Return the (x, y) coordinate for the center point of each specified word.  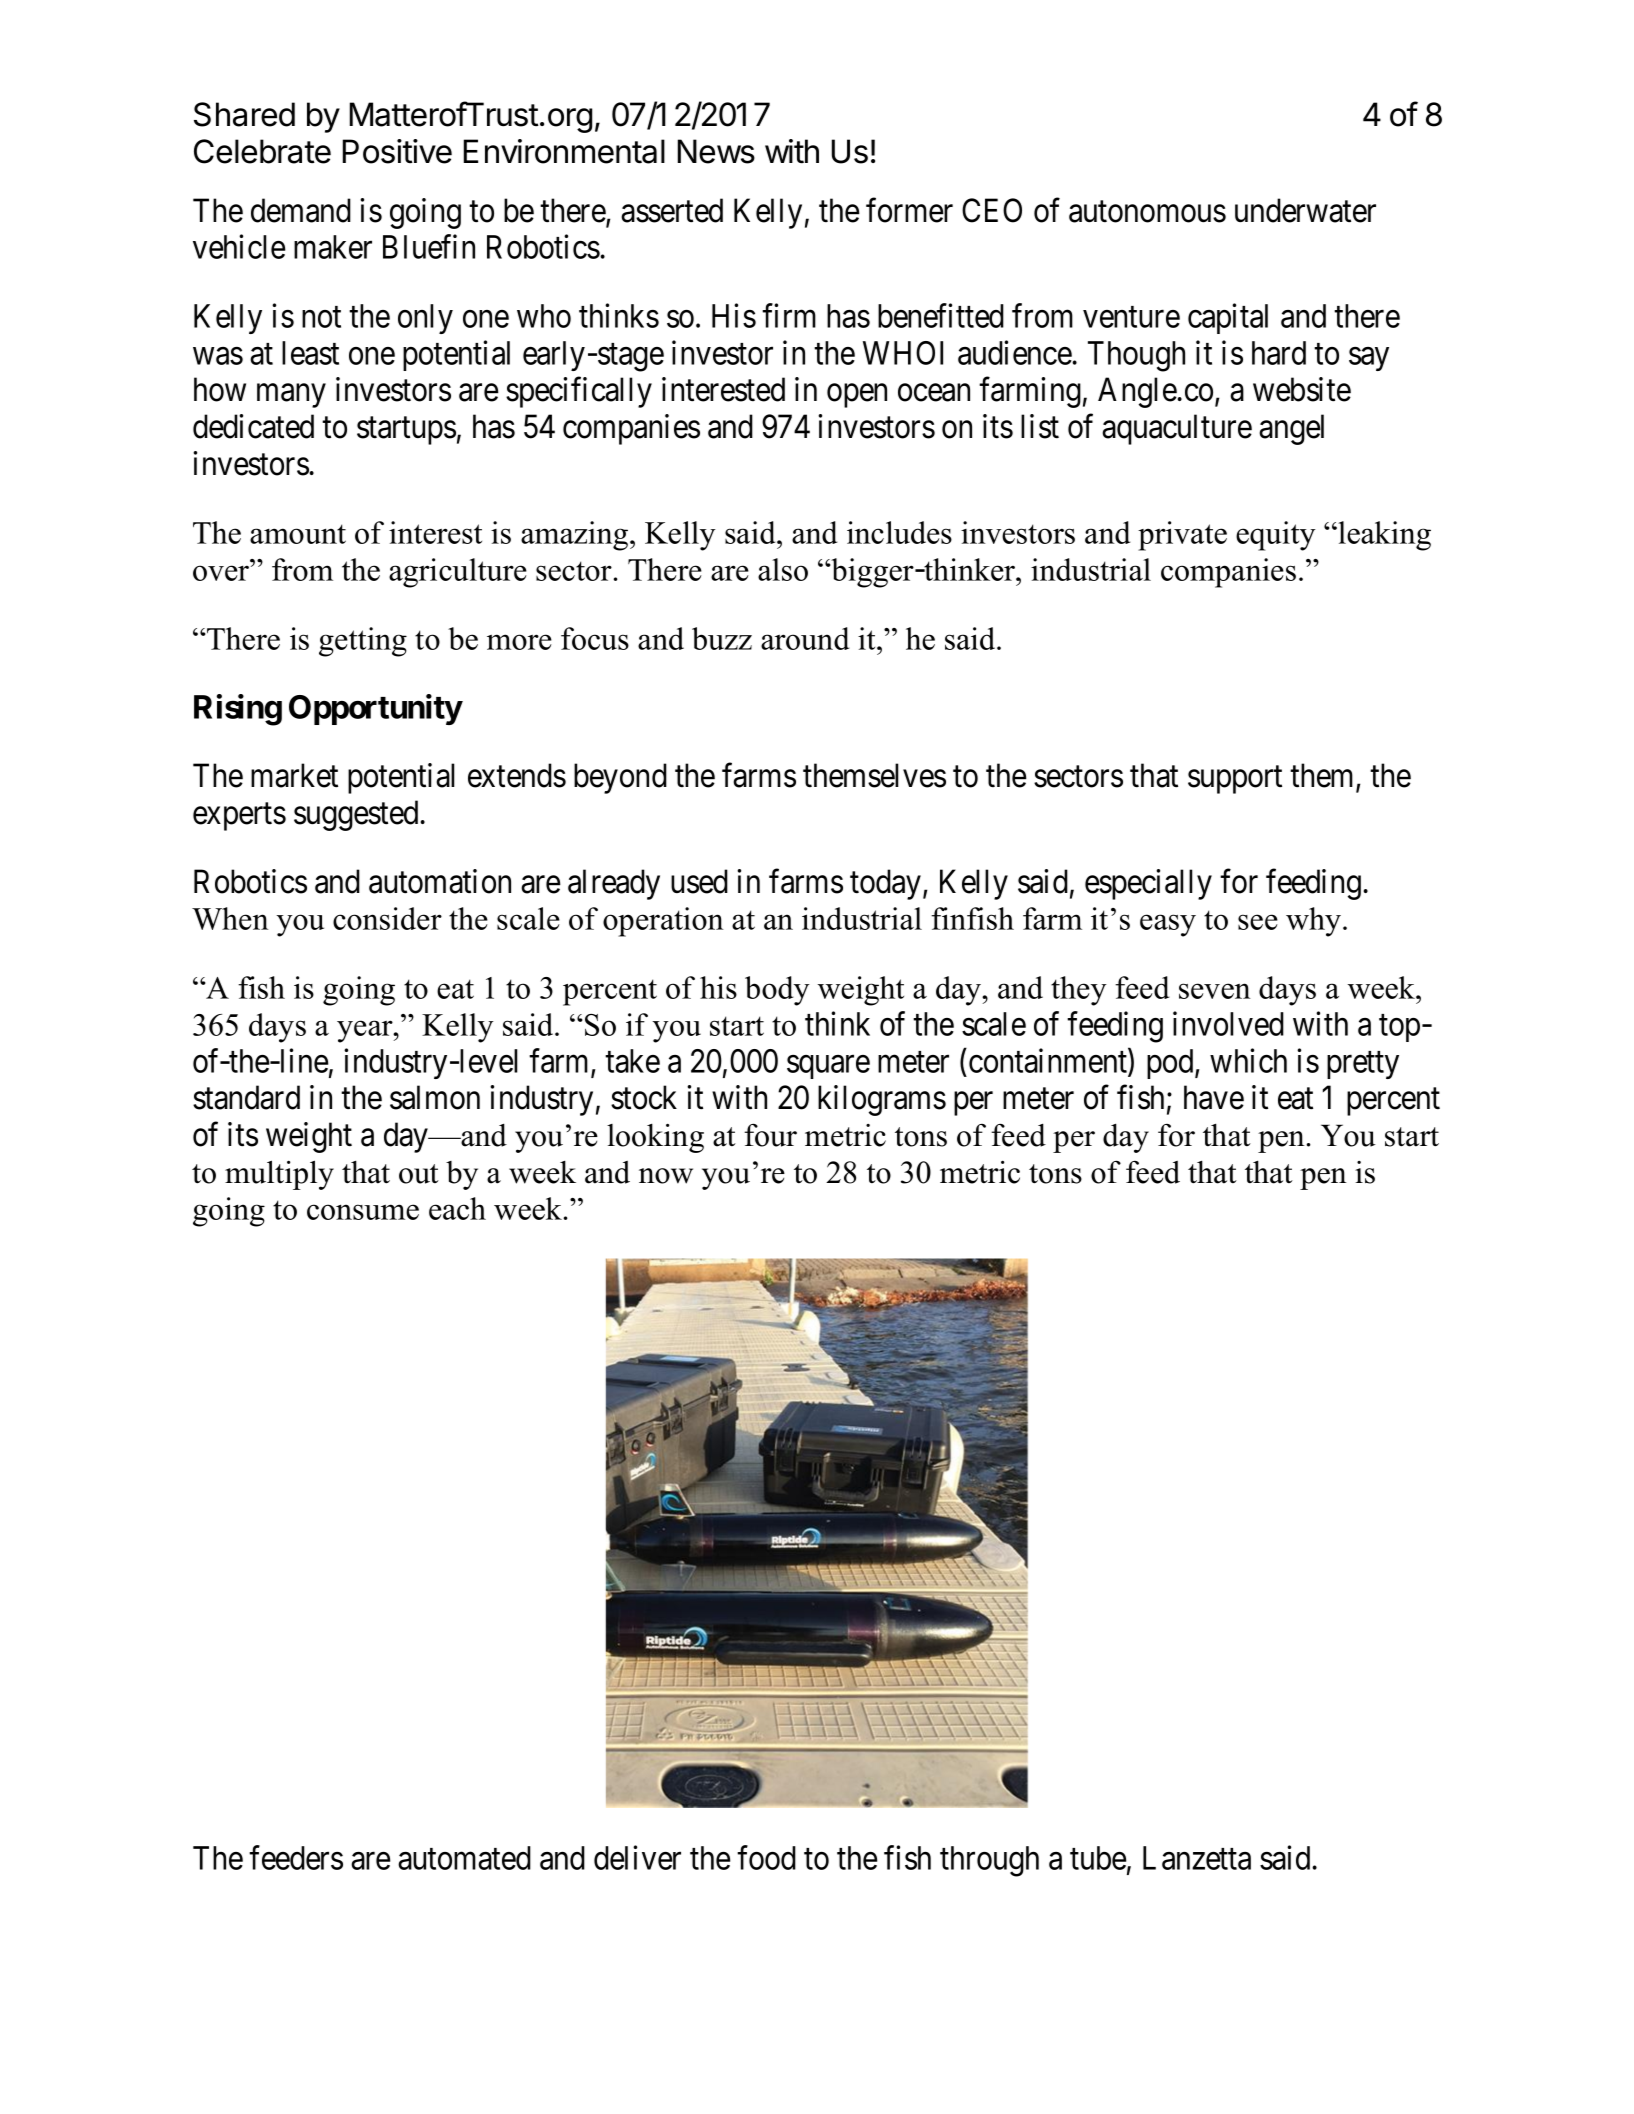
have (1214, 1097)
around (805, 638)
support (1235, 780)
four (770, 1135)
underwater (1305, 210)
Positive (397, 151)
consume (363, 1212)
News (716, 151)
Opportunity (375, 709)
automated (464, 1858)
